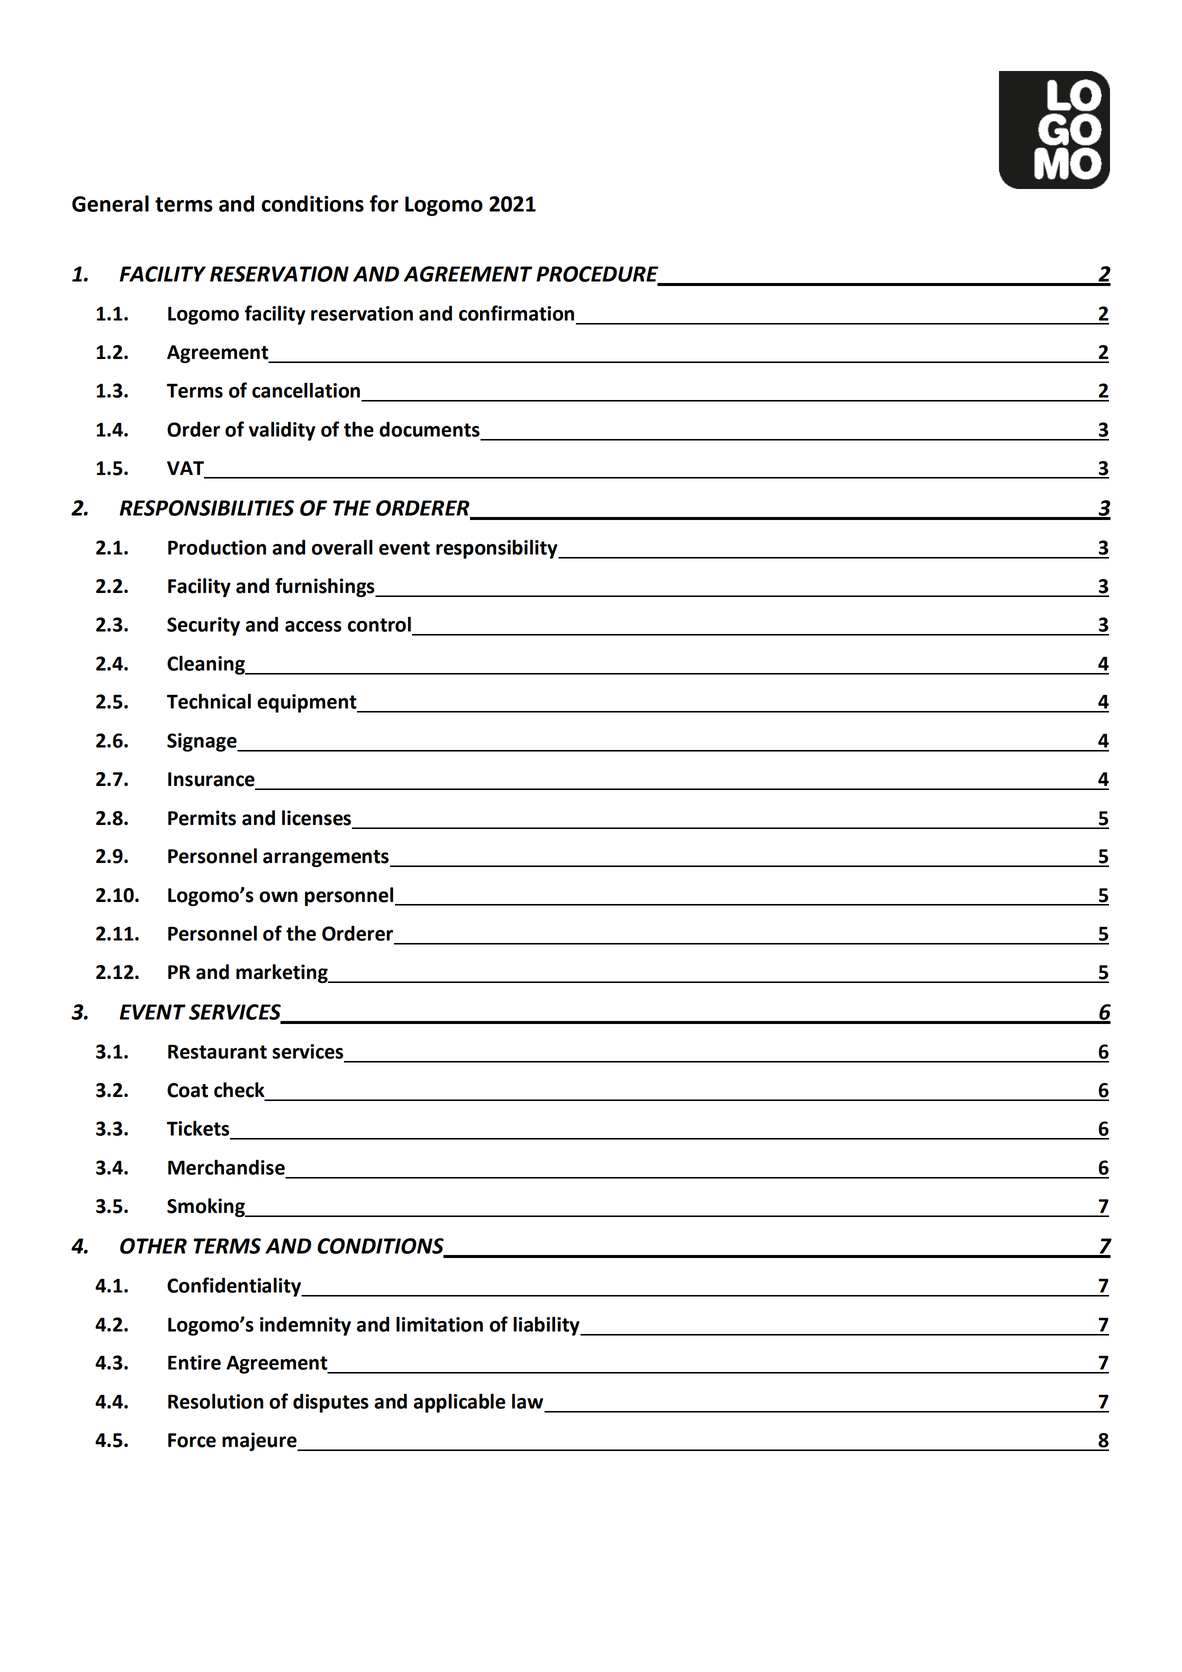 Image resolution: width=1182 pixels, height=1672 pixels. I want to click on disputes, so click(331, 1403).
